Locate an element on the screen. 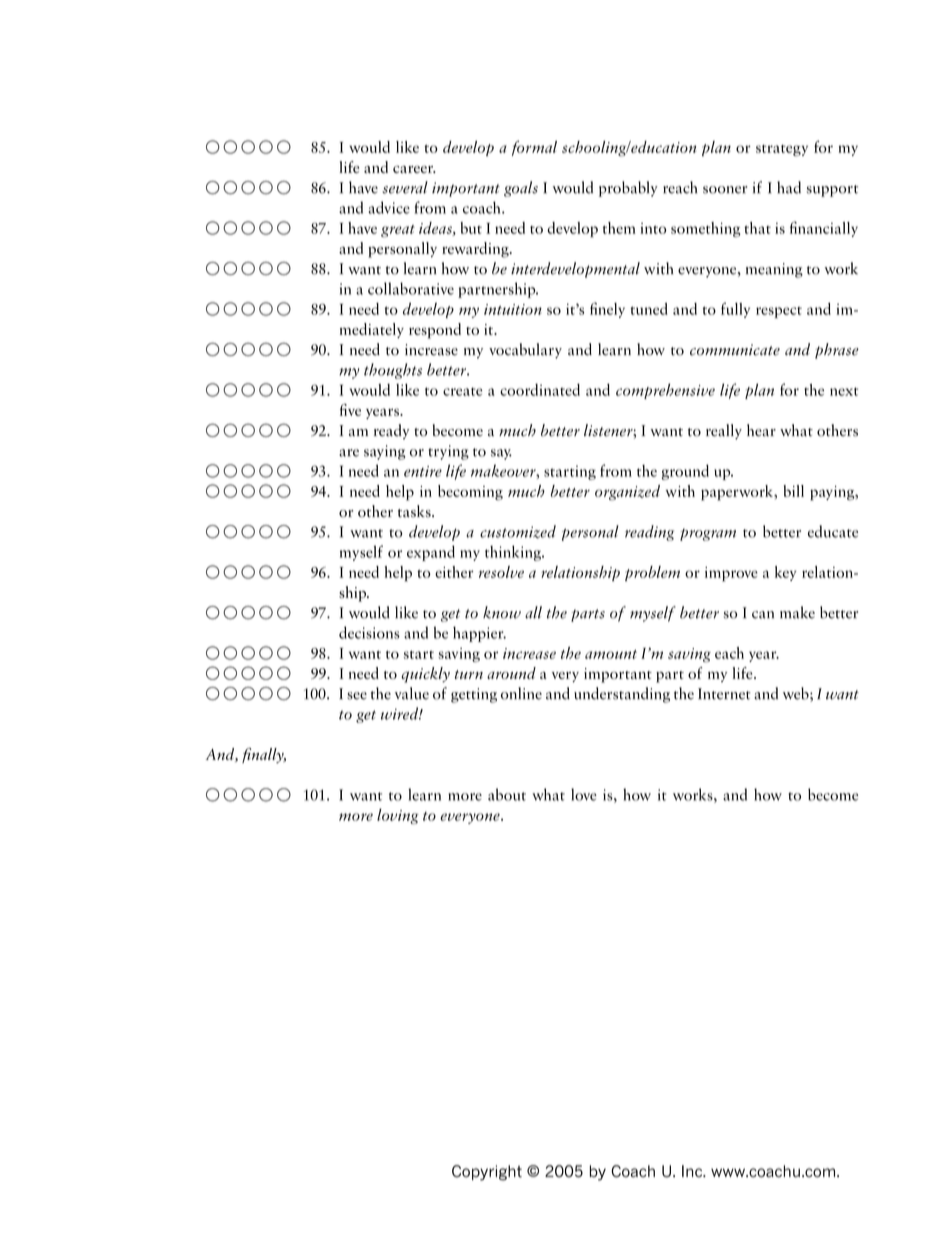  UNDERSTANDING is located at coordinates (622, 695).
